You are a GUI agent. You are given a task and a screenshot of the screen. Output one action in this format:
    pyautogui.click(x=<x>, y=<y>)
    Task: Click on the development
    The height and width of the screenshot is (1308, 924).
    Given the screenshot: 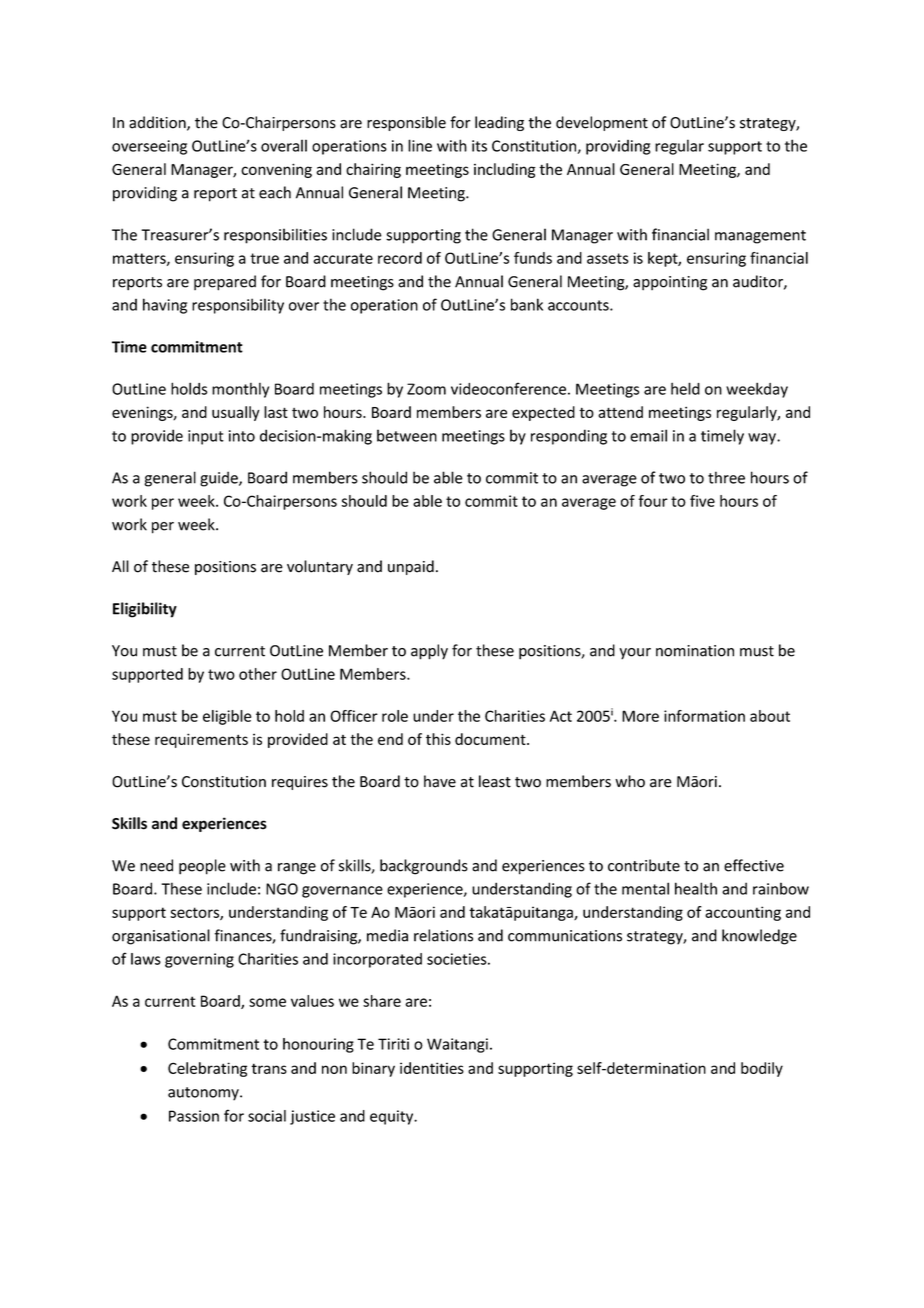 What is the action you would take?
    pyautogui.click(x=602, y=123)
